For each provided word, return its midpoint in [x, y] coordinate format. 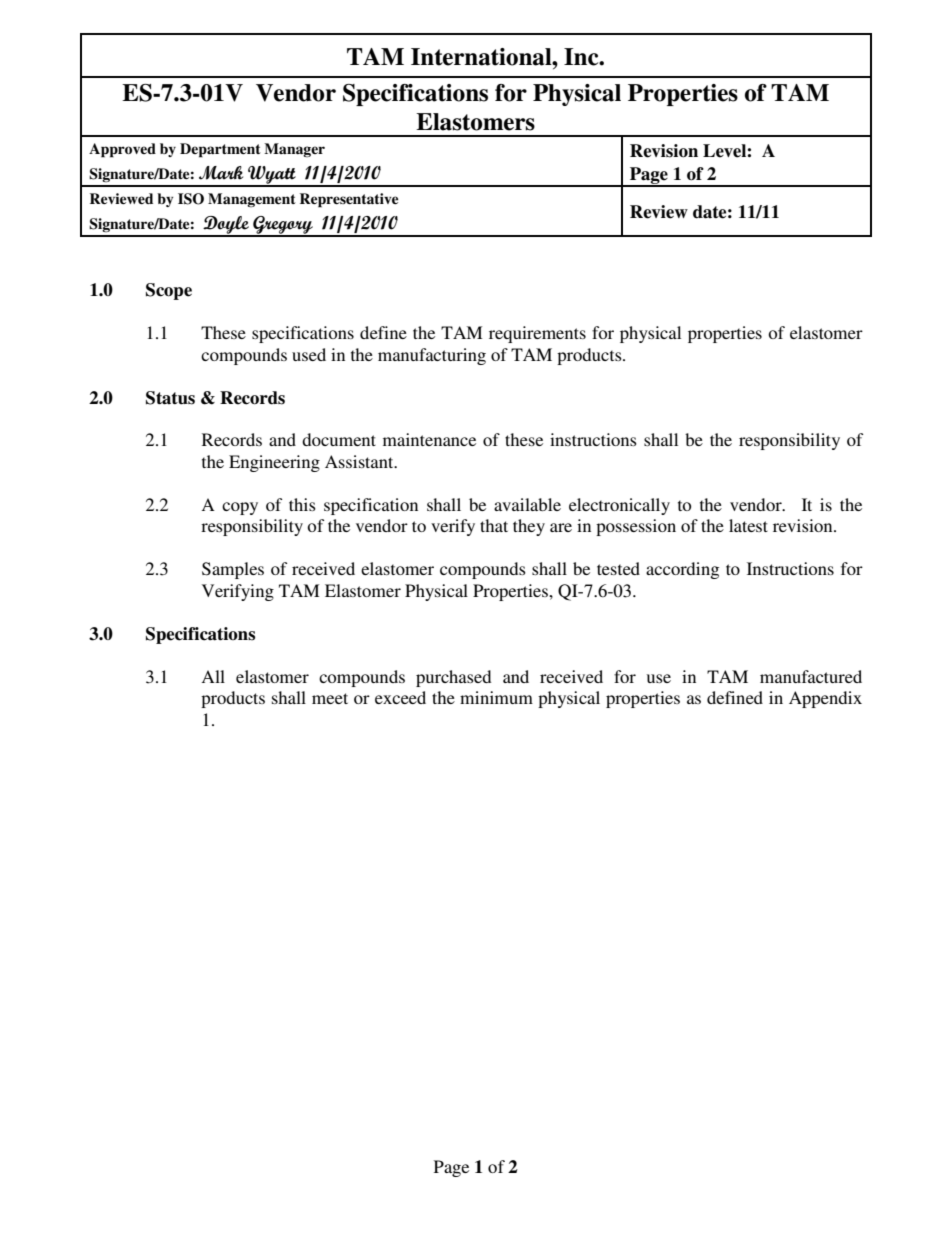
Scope [169, 291]
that [494, 525]
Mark [221, 173]
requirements [537, 334]
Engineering [274, 463]
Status [170, 398]
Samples [233, 570]
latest [748, 525]
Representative [349, 200]
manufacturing [432, 356]
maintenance [429, 439]
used [309, 354]
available [527, 504]
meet [330, 698]
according [682, 570]
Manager [294, 150]
